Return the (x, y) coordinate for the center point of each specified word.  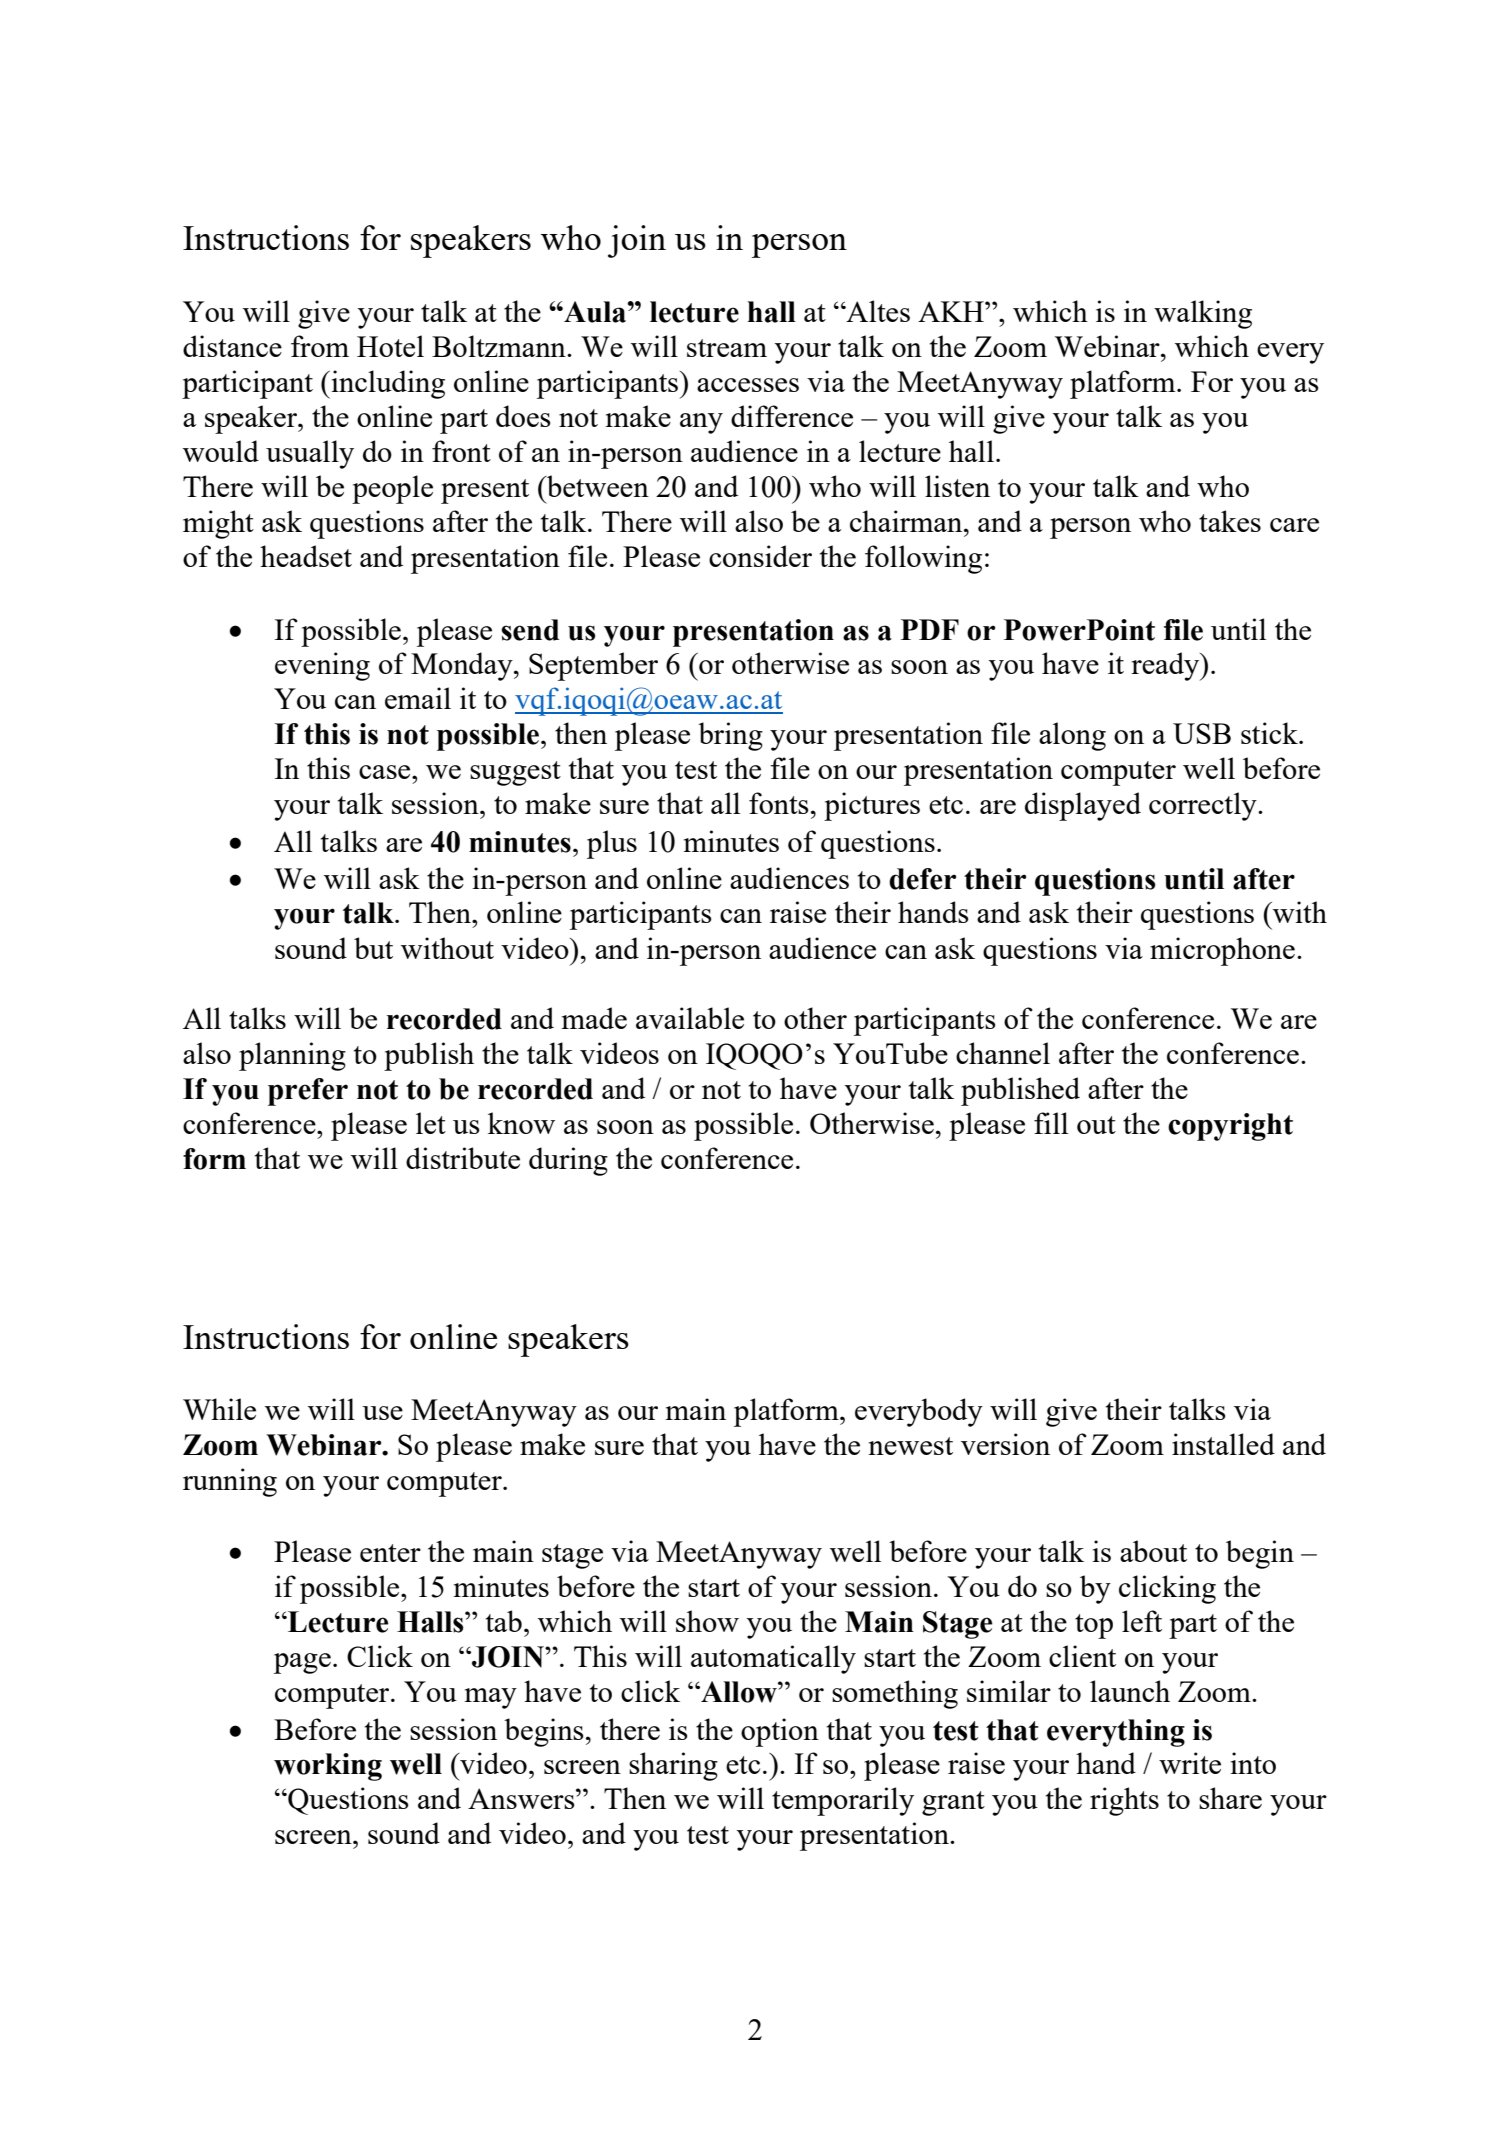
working (328, 1767)
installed (1223, 1444)
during (568, 1161)
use (382, 1413)
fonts (779, 803)
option (780, 1732)
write (1190, 1763)
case (386, 772)
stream (727, 348)
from (320, 346)
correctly (1204, 806)
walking (1203, 314)
